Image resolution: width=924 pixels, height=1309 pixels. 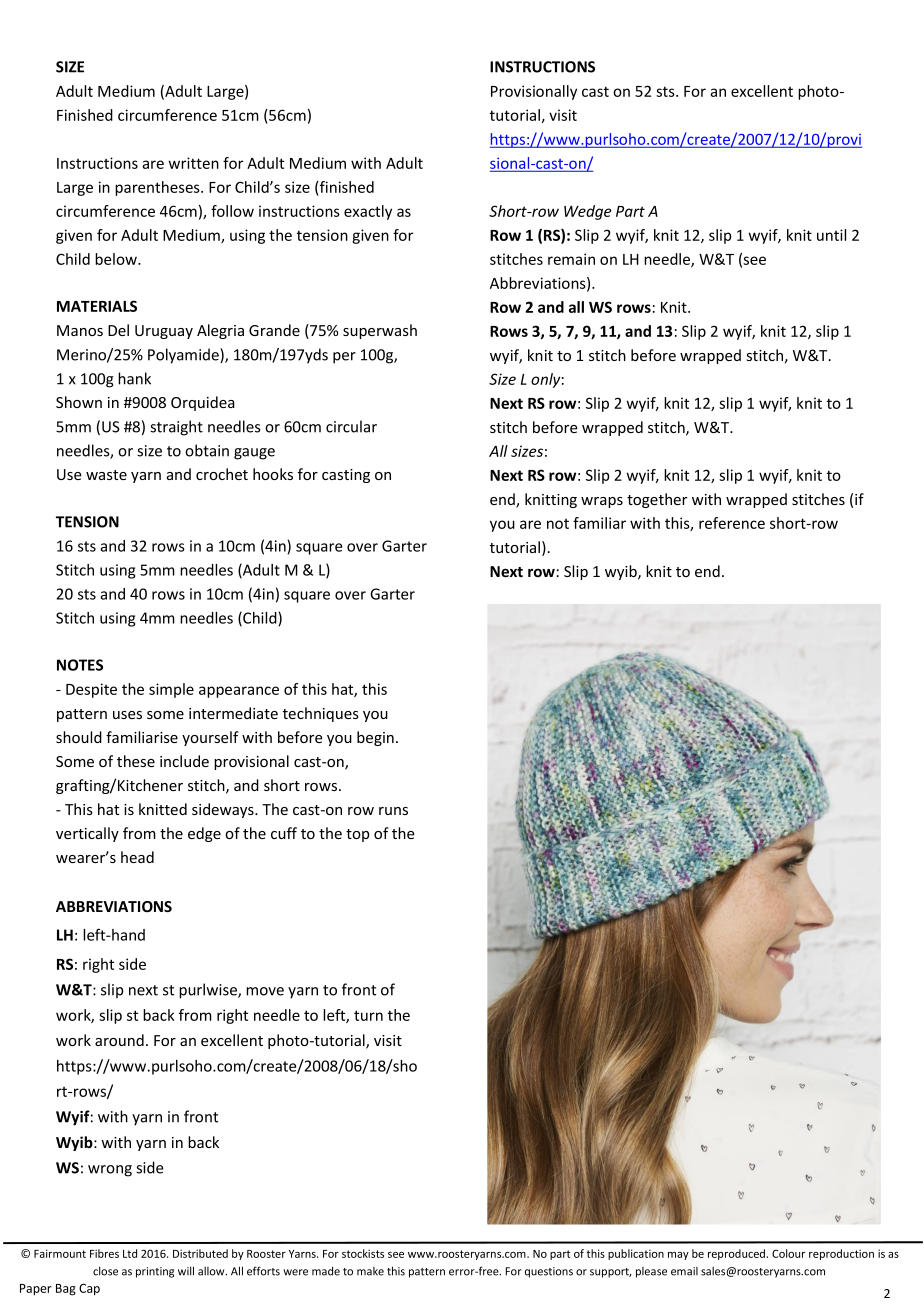 What do you see at coordinates (130, 1253) in the page?
I see `Ltd` at bounding box center [130, 1253].
